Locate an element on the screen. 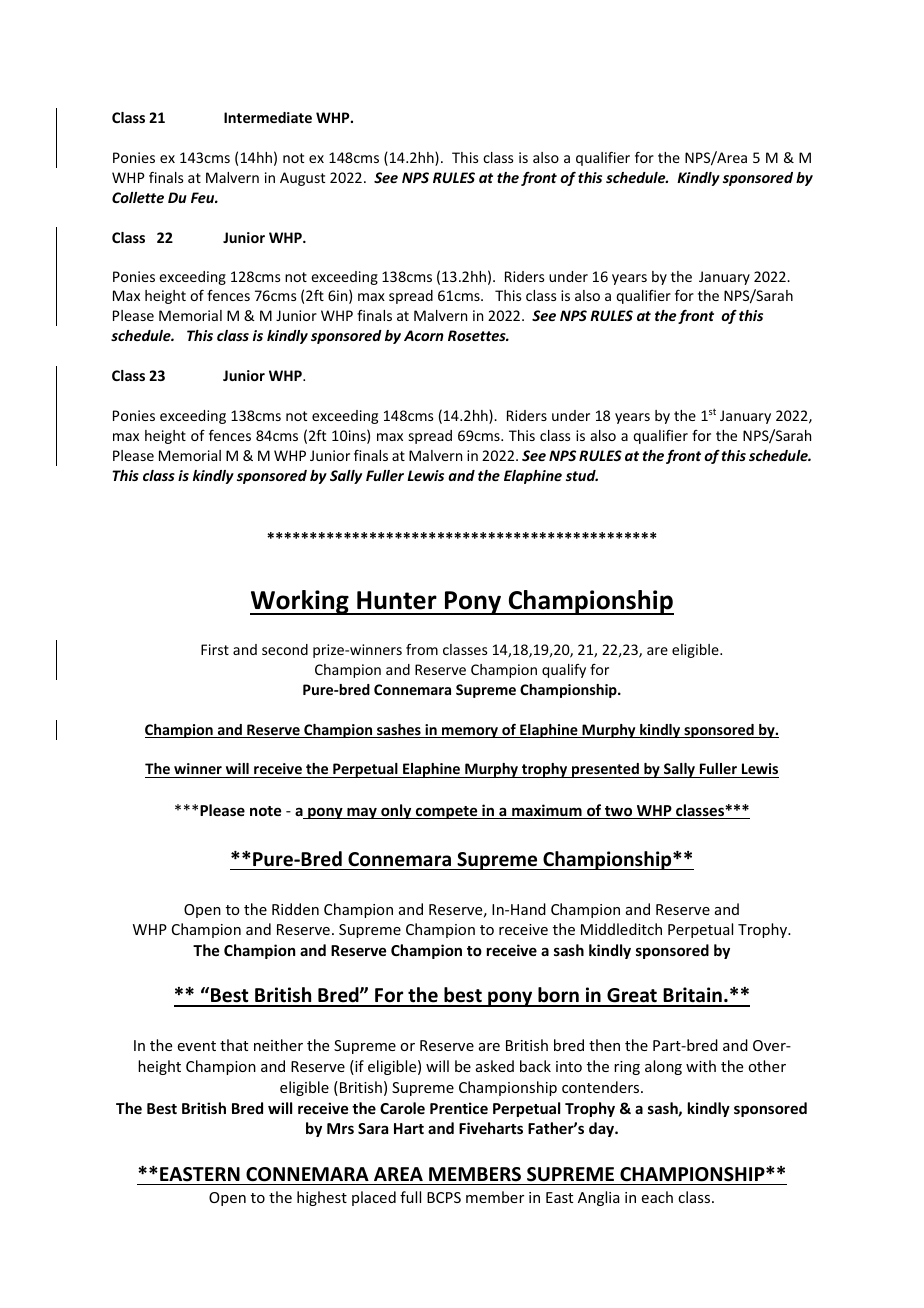  Working is located at coordinates (300, 602).
